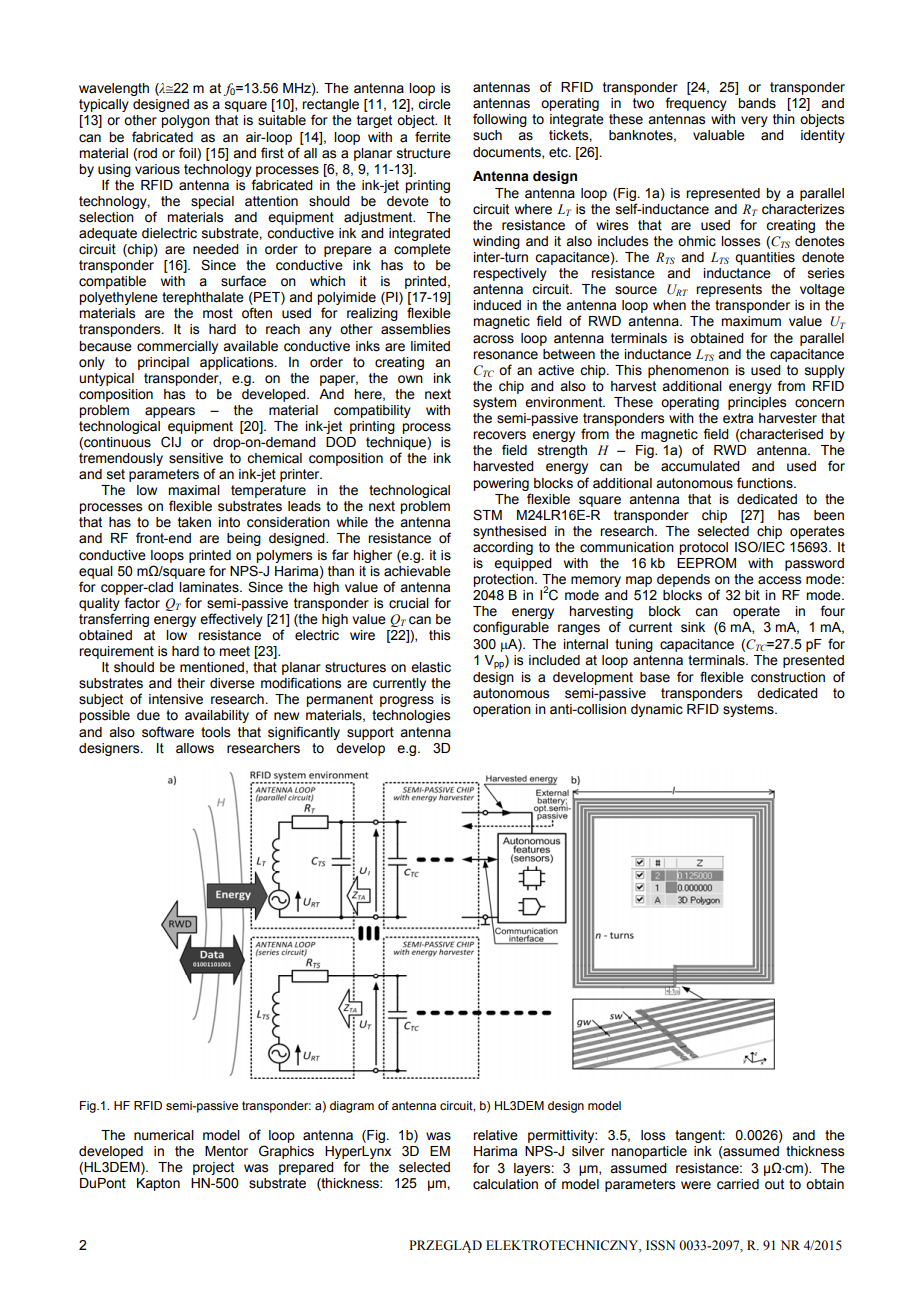 The height and width of the screenshot is (1308, 924). I want to click on such, so click(487, 135).
